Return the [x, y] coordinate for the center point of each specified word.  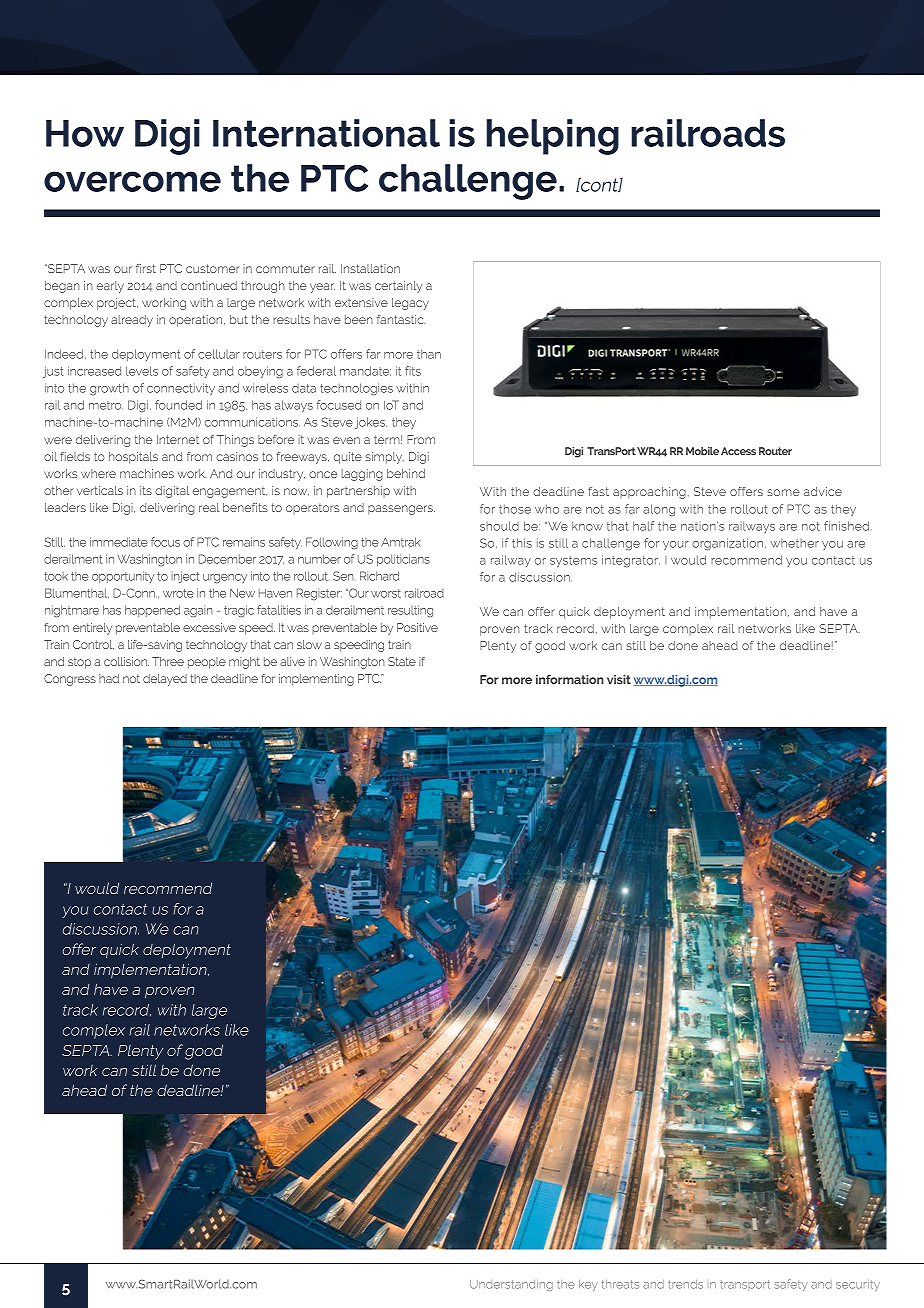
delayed [165, 680]
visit [619, 679]
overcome [132, 181]
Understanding [511, 1285]
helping [552, 137]
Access [738, 451]
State [402, 661]
